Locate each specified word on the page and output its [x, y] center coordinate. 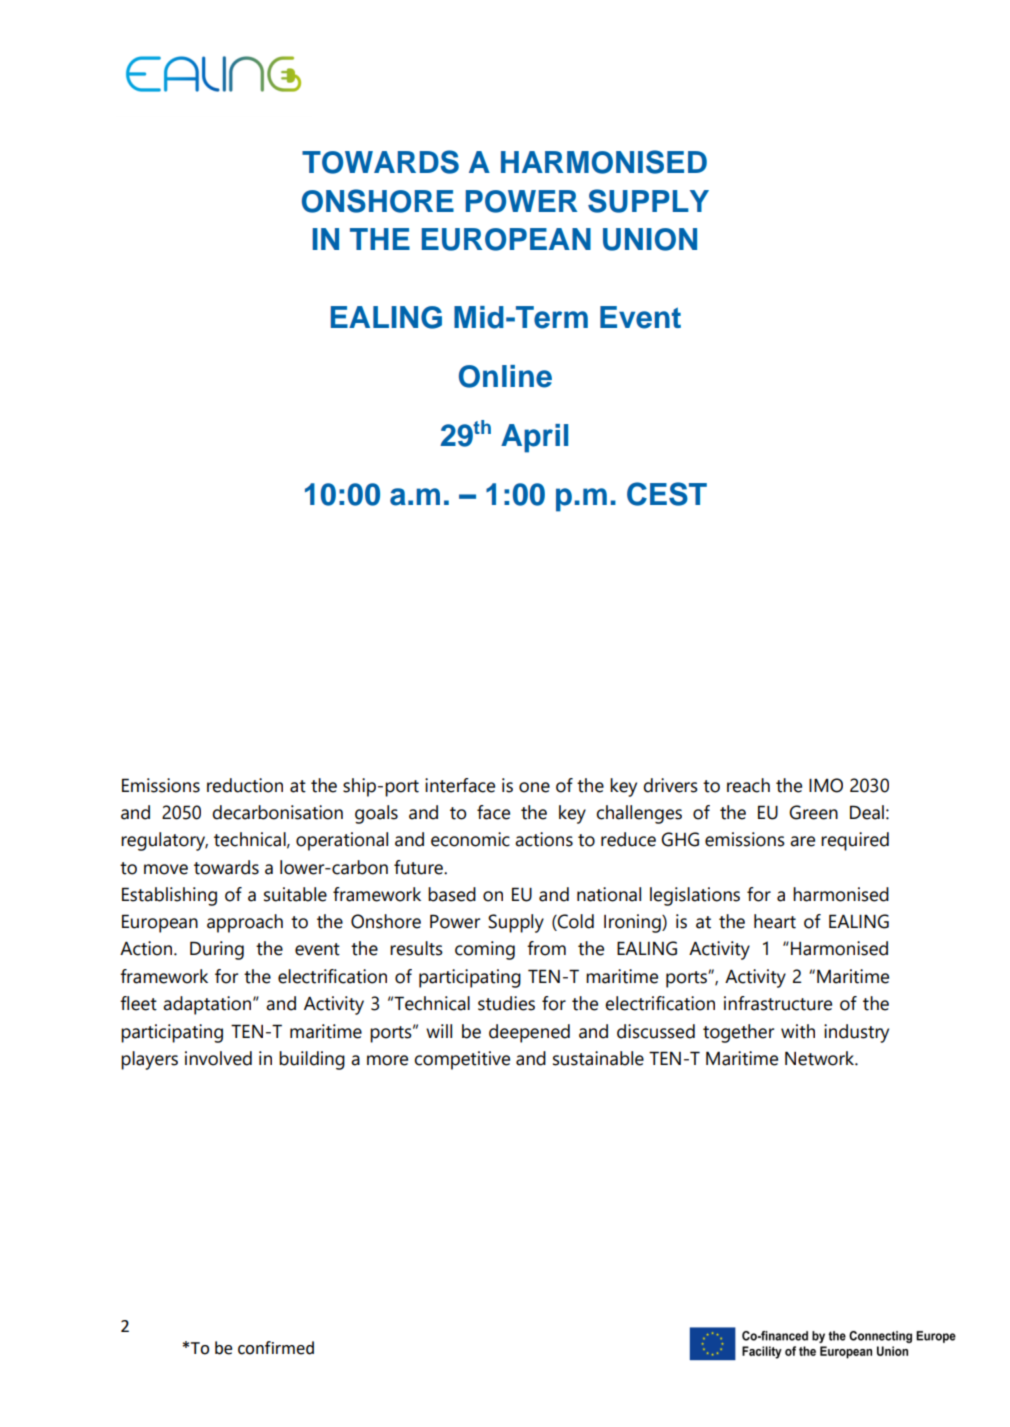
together [738, 1033]
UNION [650, 239]
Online [505, 376]
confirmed [276, 1348]
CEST [667, 494]
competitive [462, 1060]
